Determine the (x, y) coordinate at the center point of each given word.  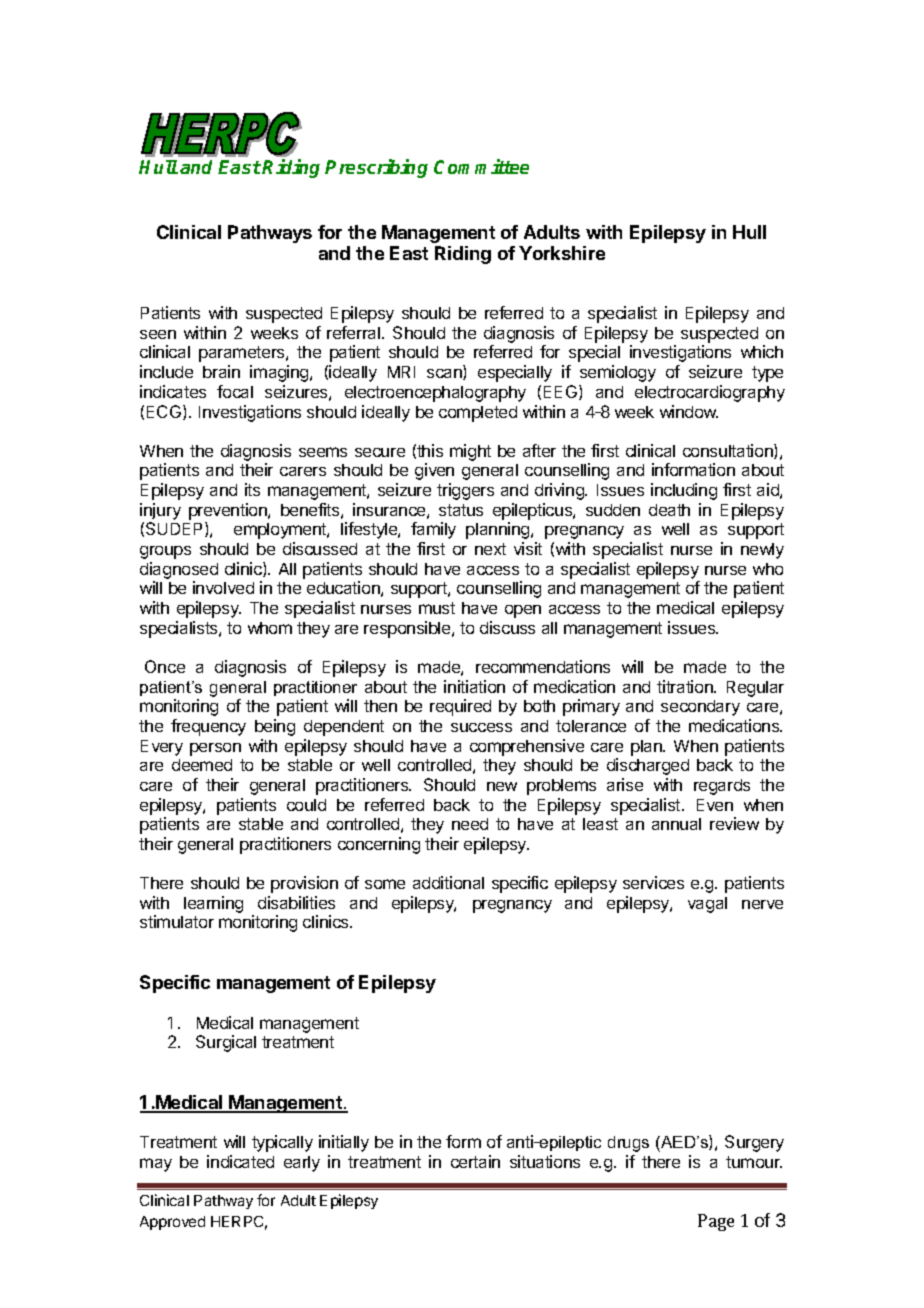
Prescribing (376, 168)
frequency (208, 727)
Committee (481, 166)
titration (686, 686)
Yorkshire (562, 253)
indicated (240, 1161)
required (460, 707)
